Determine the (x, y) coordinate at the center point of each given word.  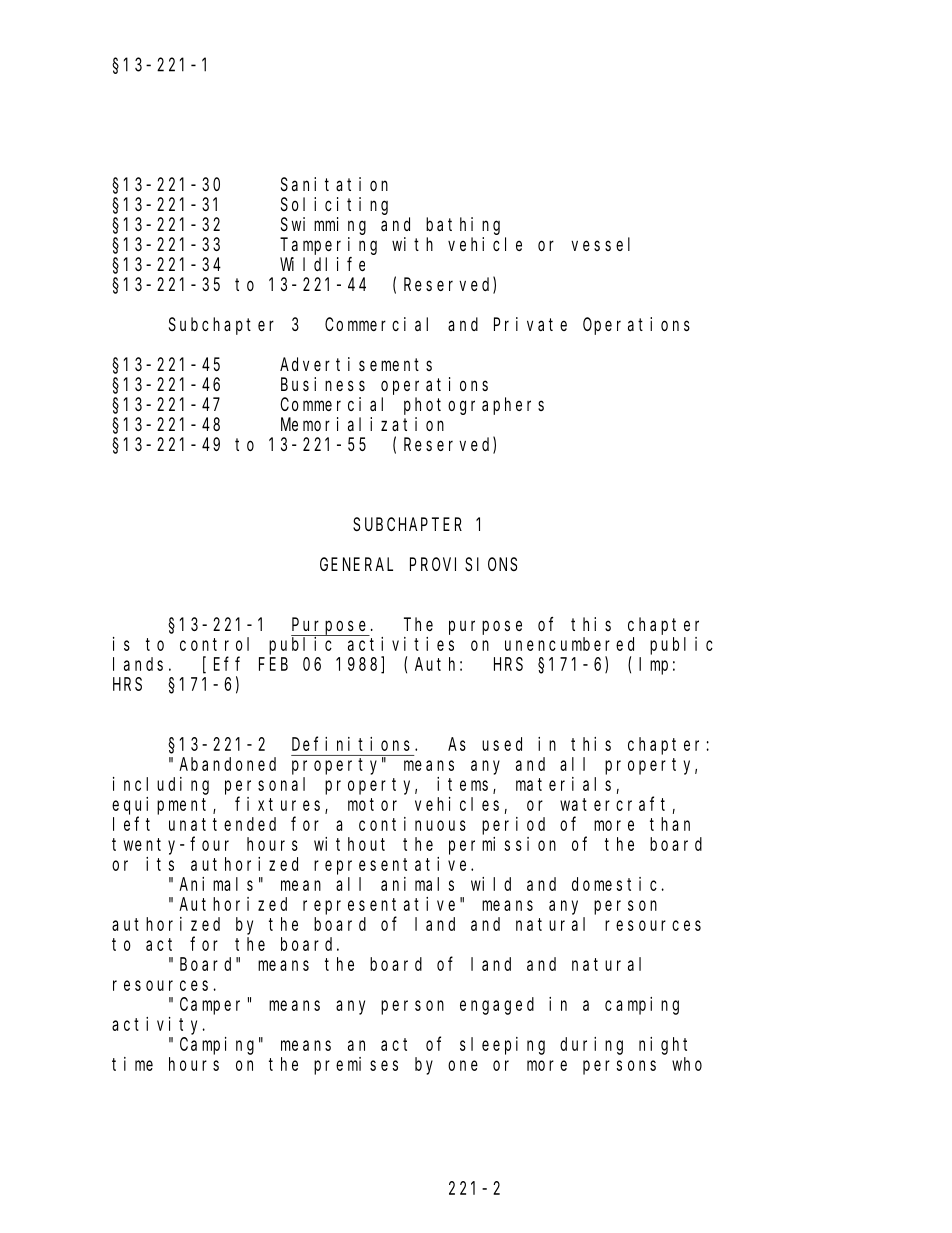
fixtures (280, 805)
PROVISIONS (463, 564)
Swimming (323, 226)
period (513, 826)
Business (323, 384)
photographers (474, 406)
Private (530, 324)
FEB (273, 664)
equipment (163, 806)
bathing (463, 226)
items (465, 785)
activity (158, 1026)
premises (356, 1066)
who (687, 1064)
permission (502, 846)
